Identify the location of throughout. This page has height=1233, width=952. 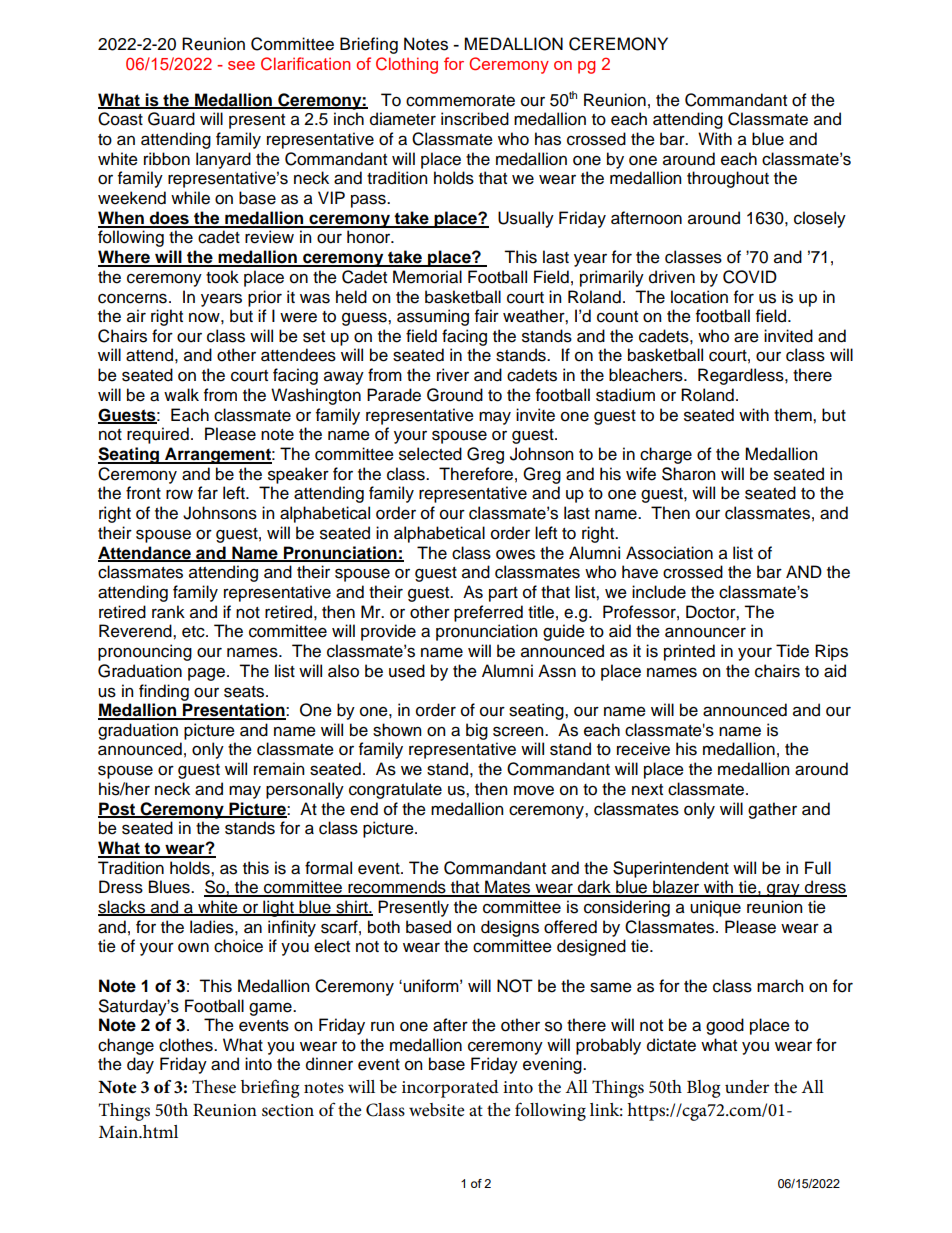
(728, 179).
